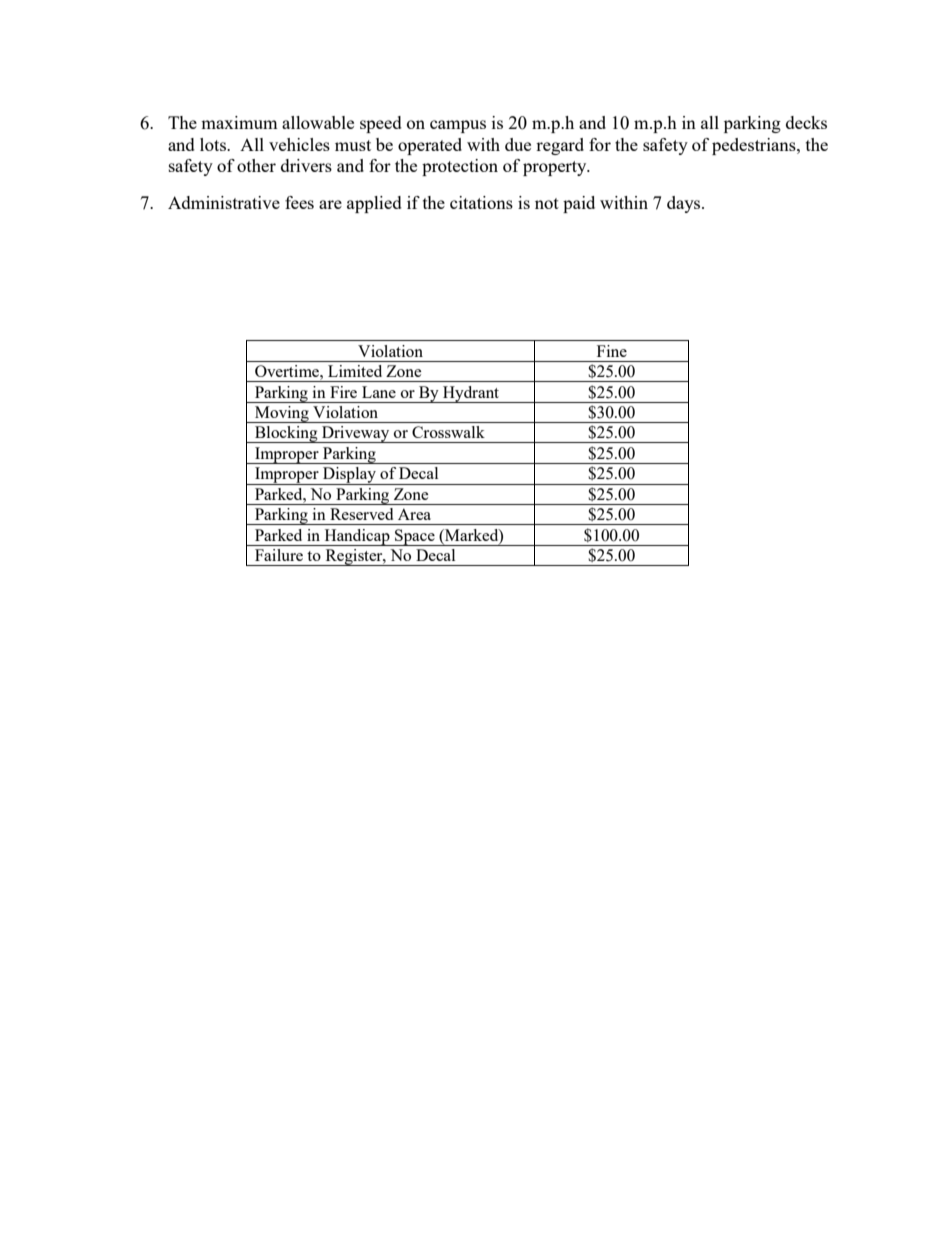 The height and width of the page is (1233, 952). I want to click on pedestrians, so click(755, 146).
